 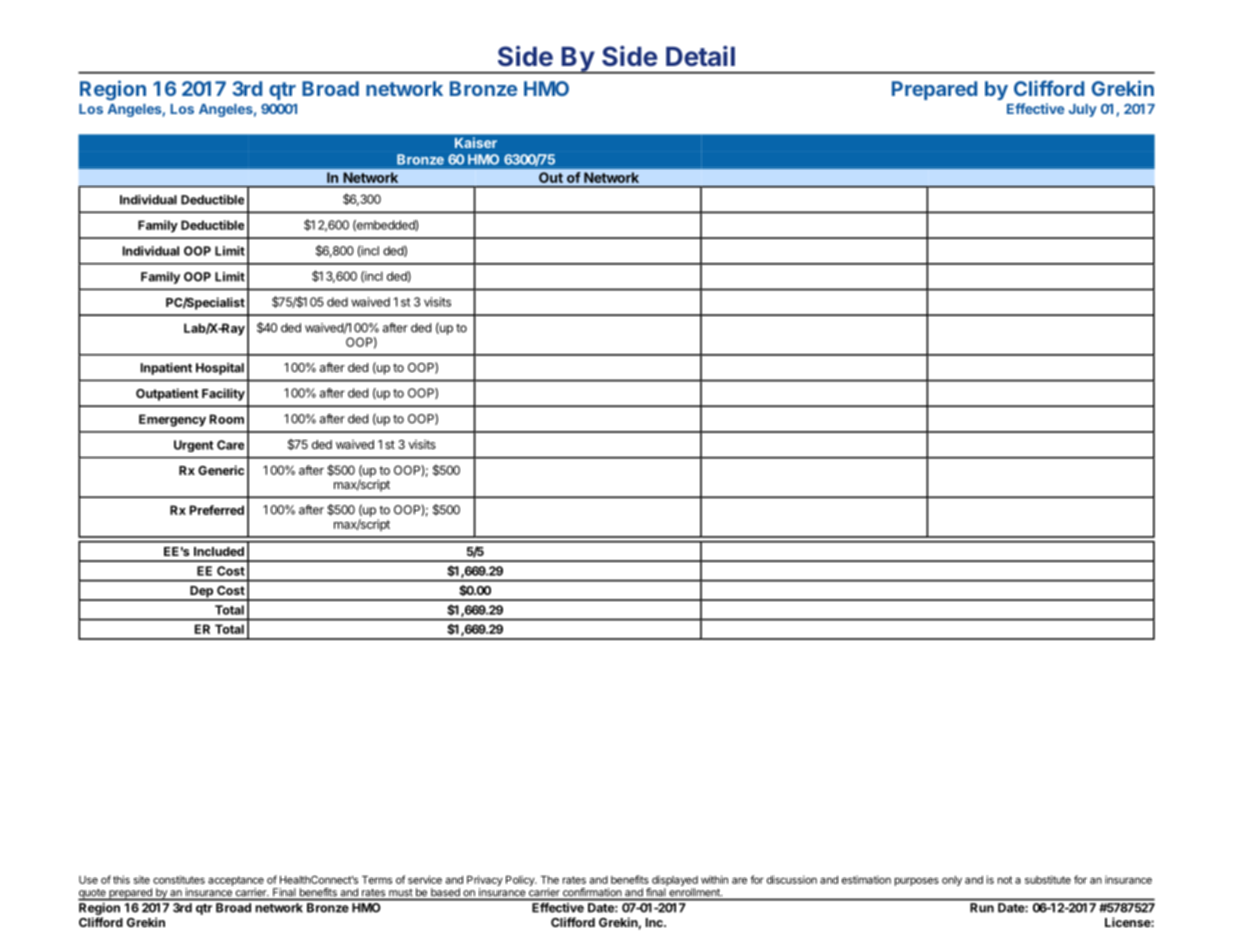 What do you see at coordinates (230, 445) in the screenshot?
I see `Care` at bounding box center [230, 445].
